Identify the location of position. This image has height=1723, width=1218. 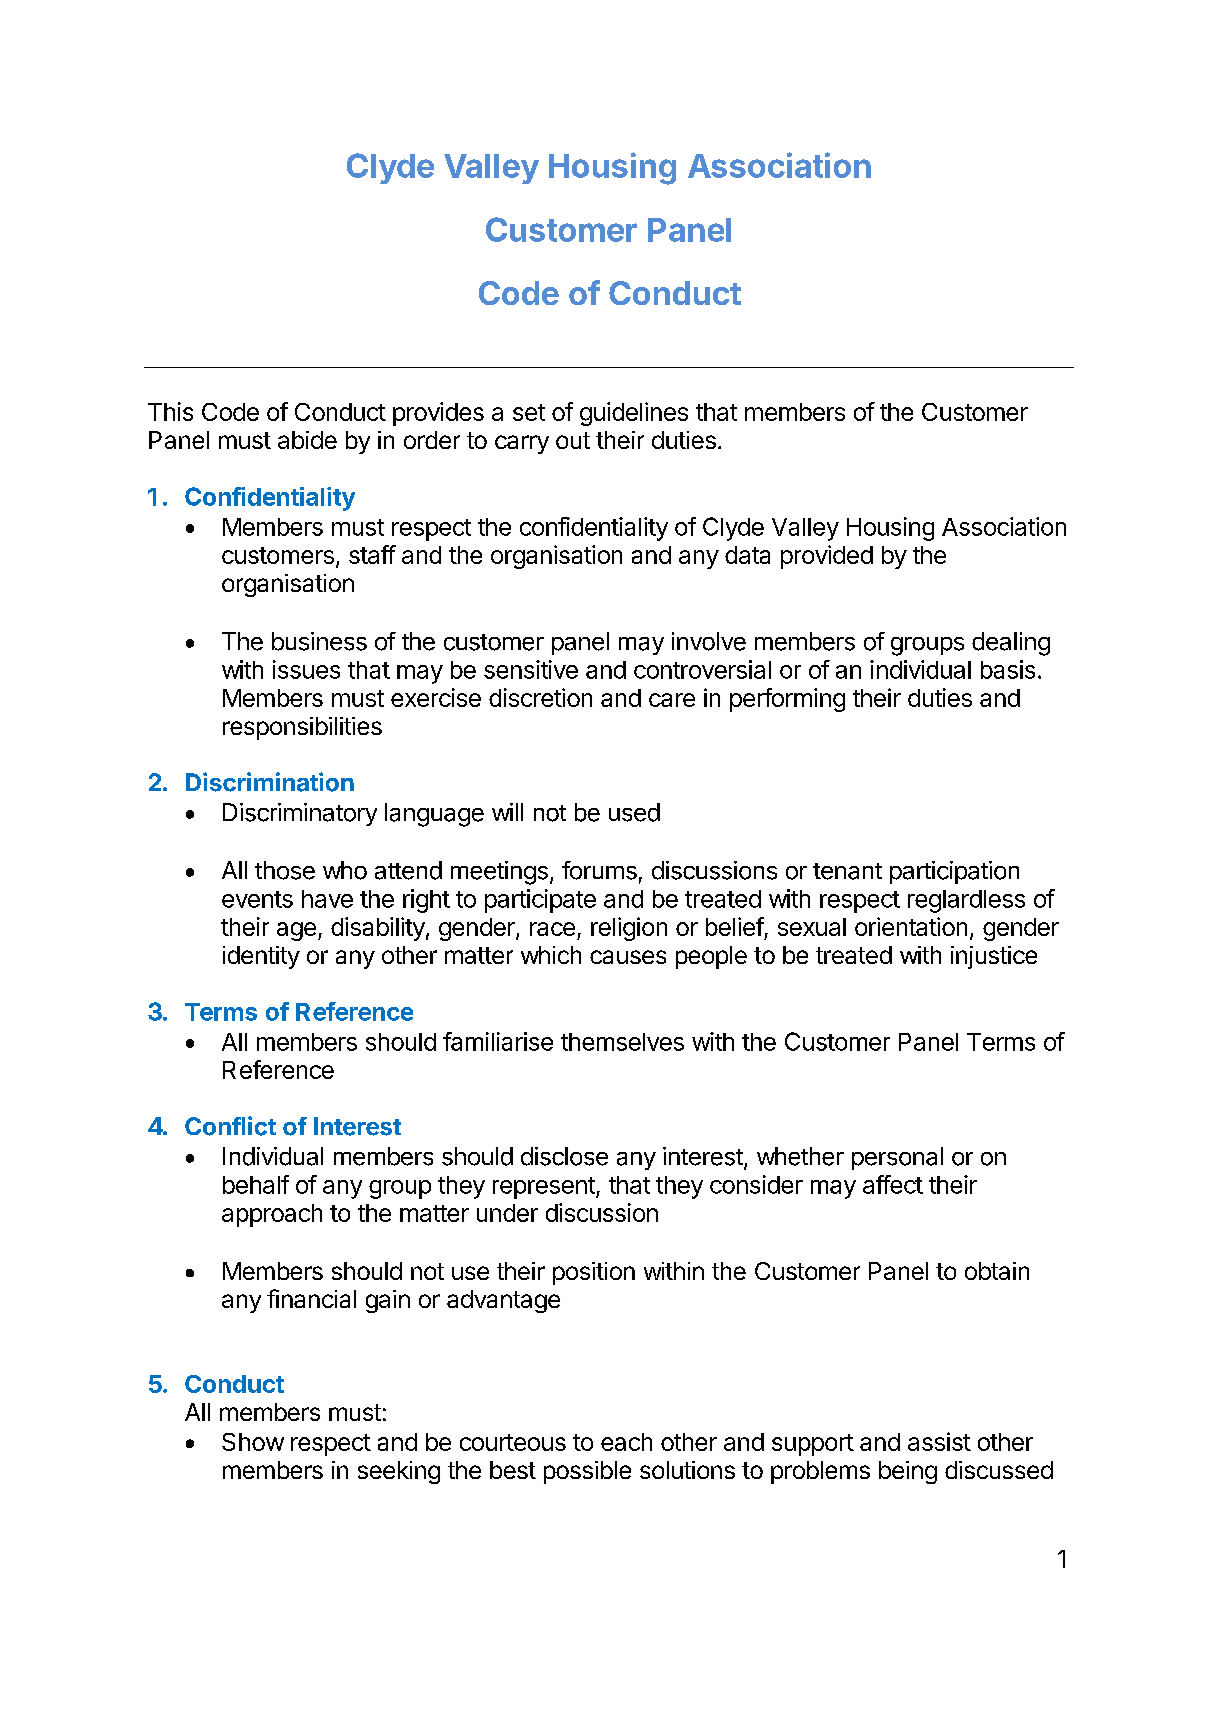
(594, 1273).
